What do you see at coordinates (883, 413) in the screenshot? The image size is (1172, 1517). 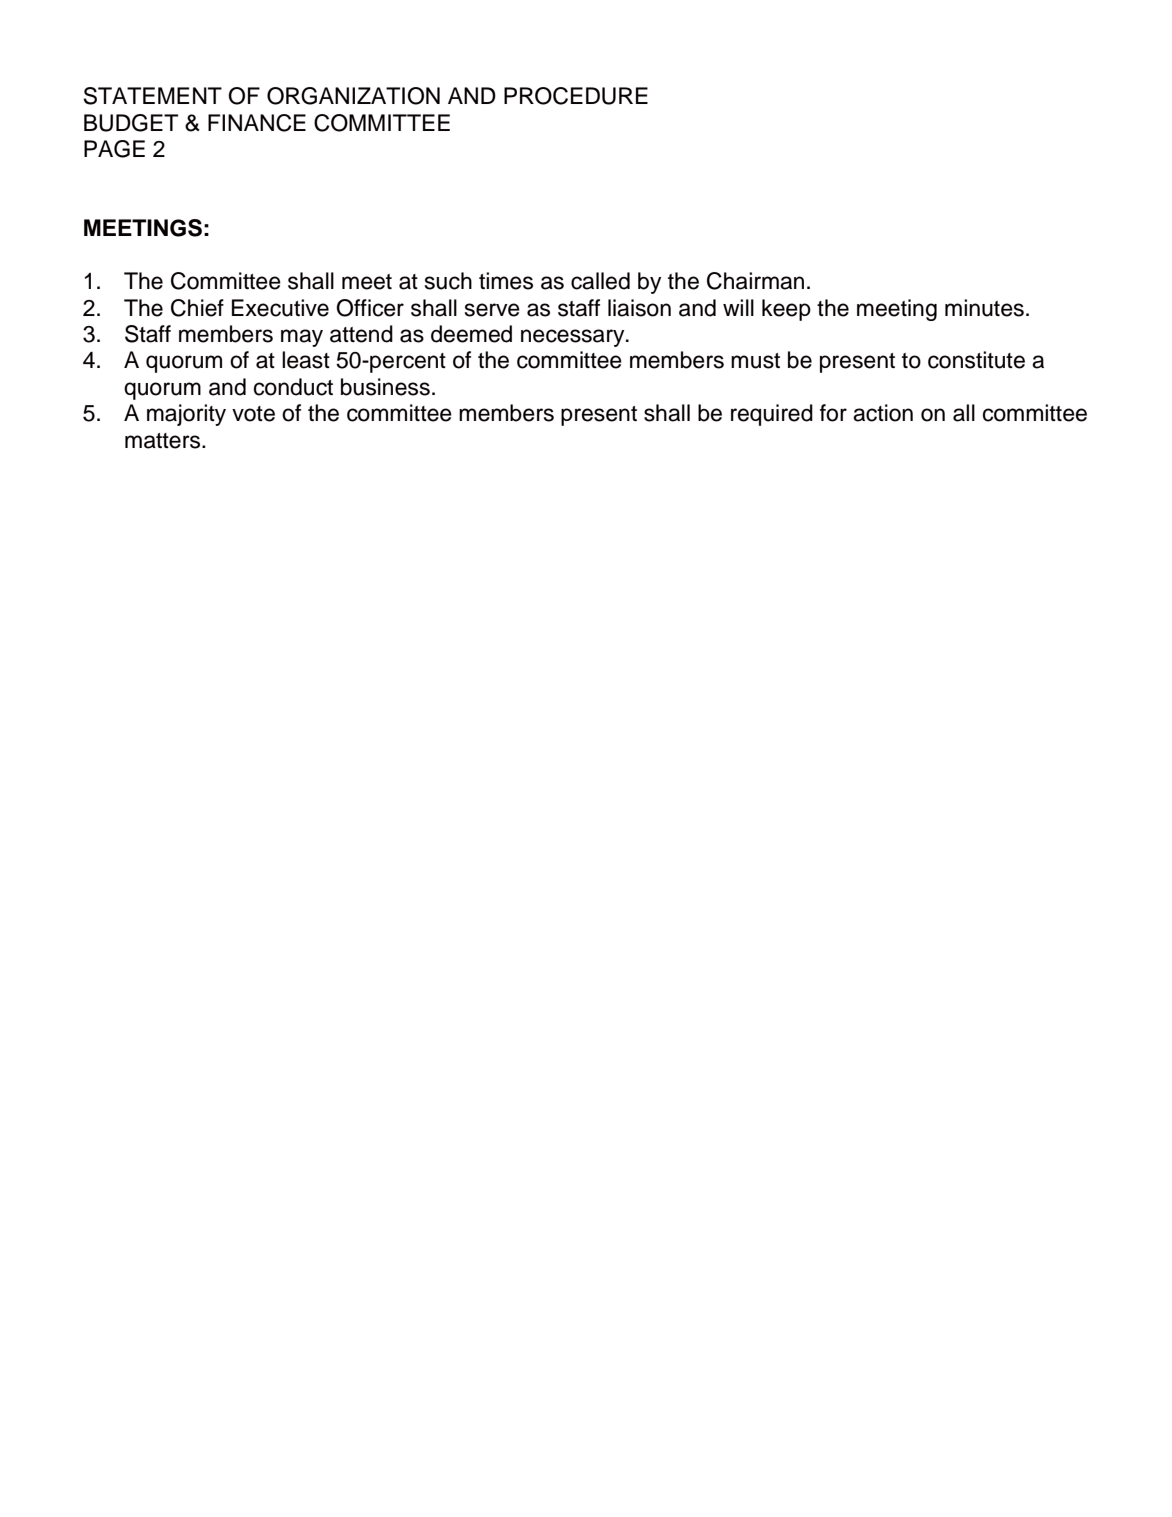 I see `action` at bounding box center [883, 413].
